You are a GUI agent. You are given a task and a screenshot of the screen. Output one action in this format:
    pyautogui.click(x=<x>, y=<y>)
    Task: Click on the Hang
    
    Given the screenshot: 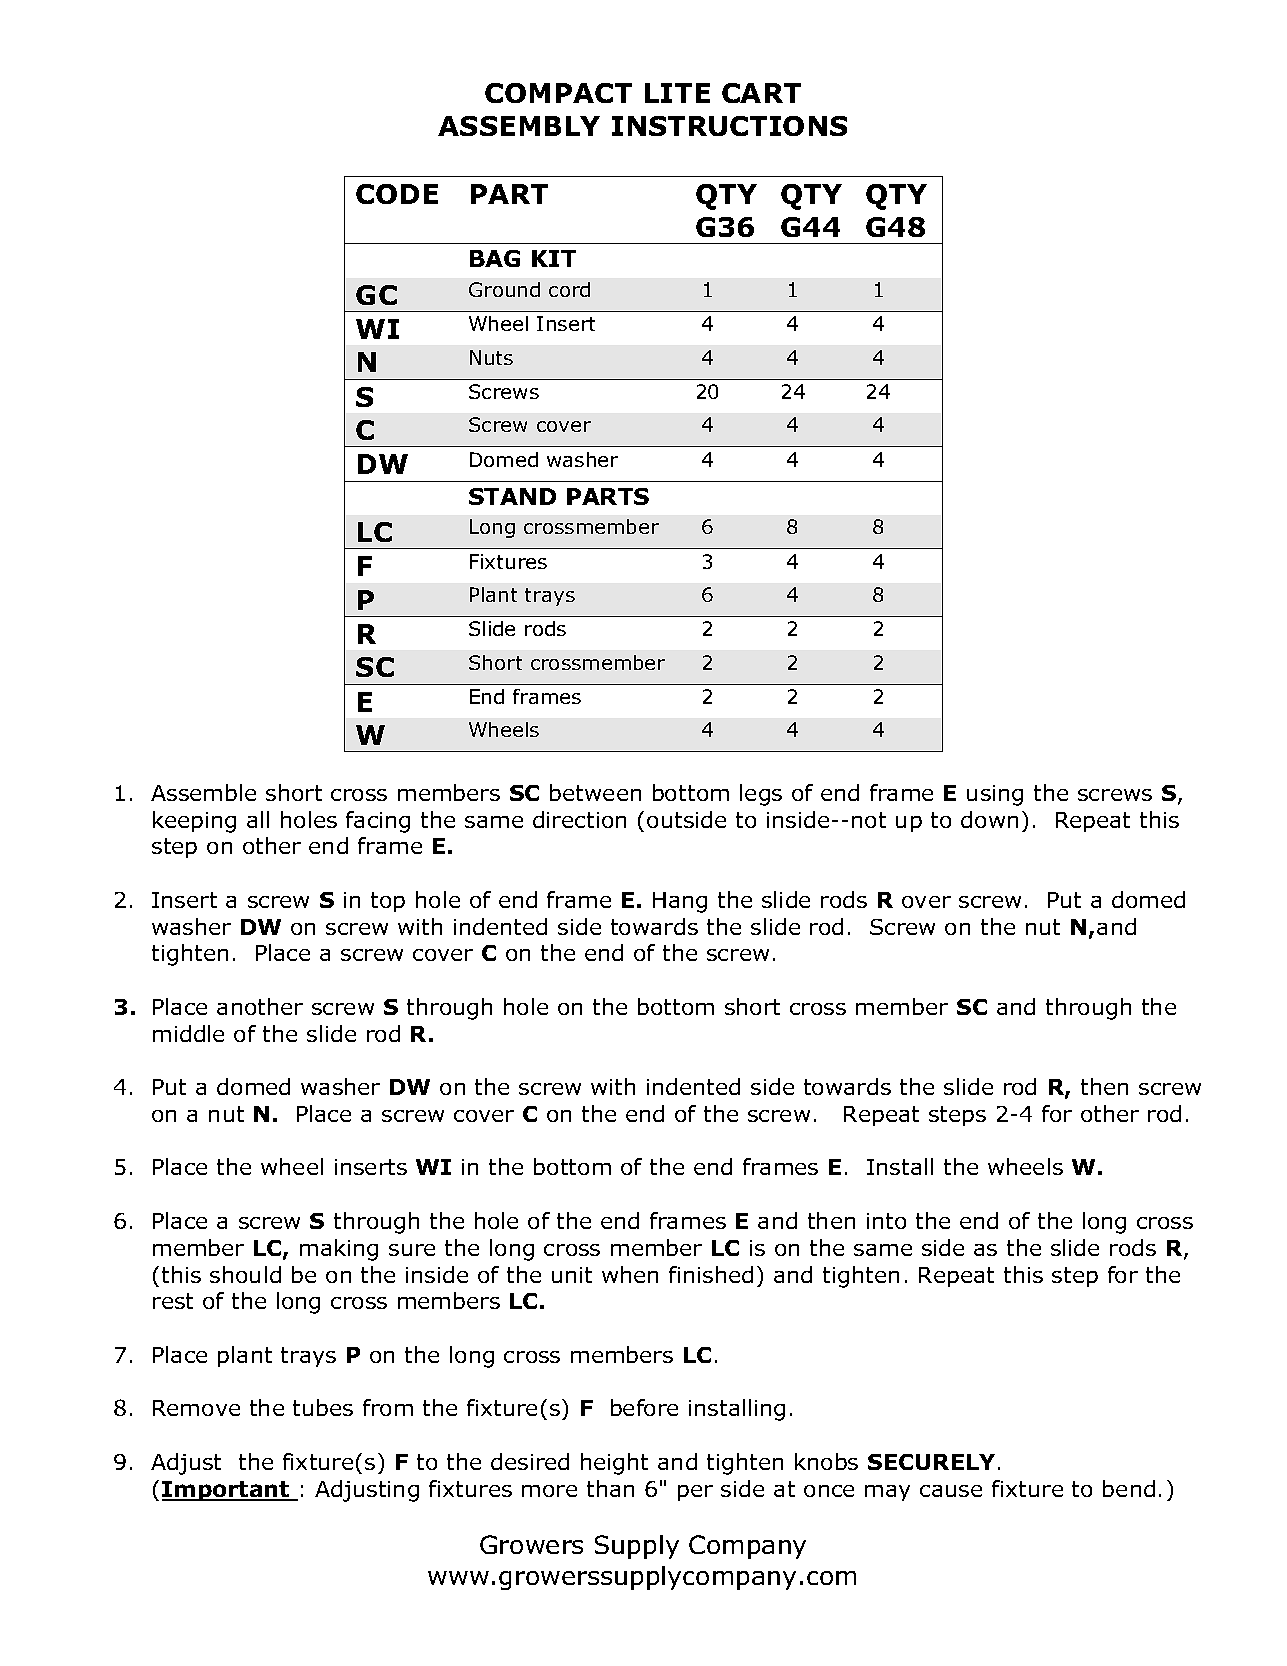 What is the action you would take?
    pyautogui.click(x=680, y=902)
